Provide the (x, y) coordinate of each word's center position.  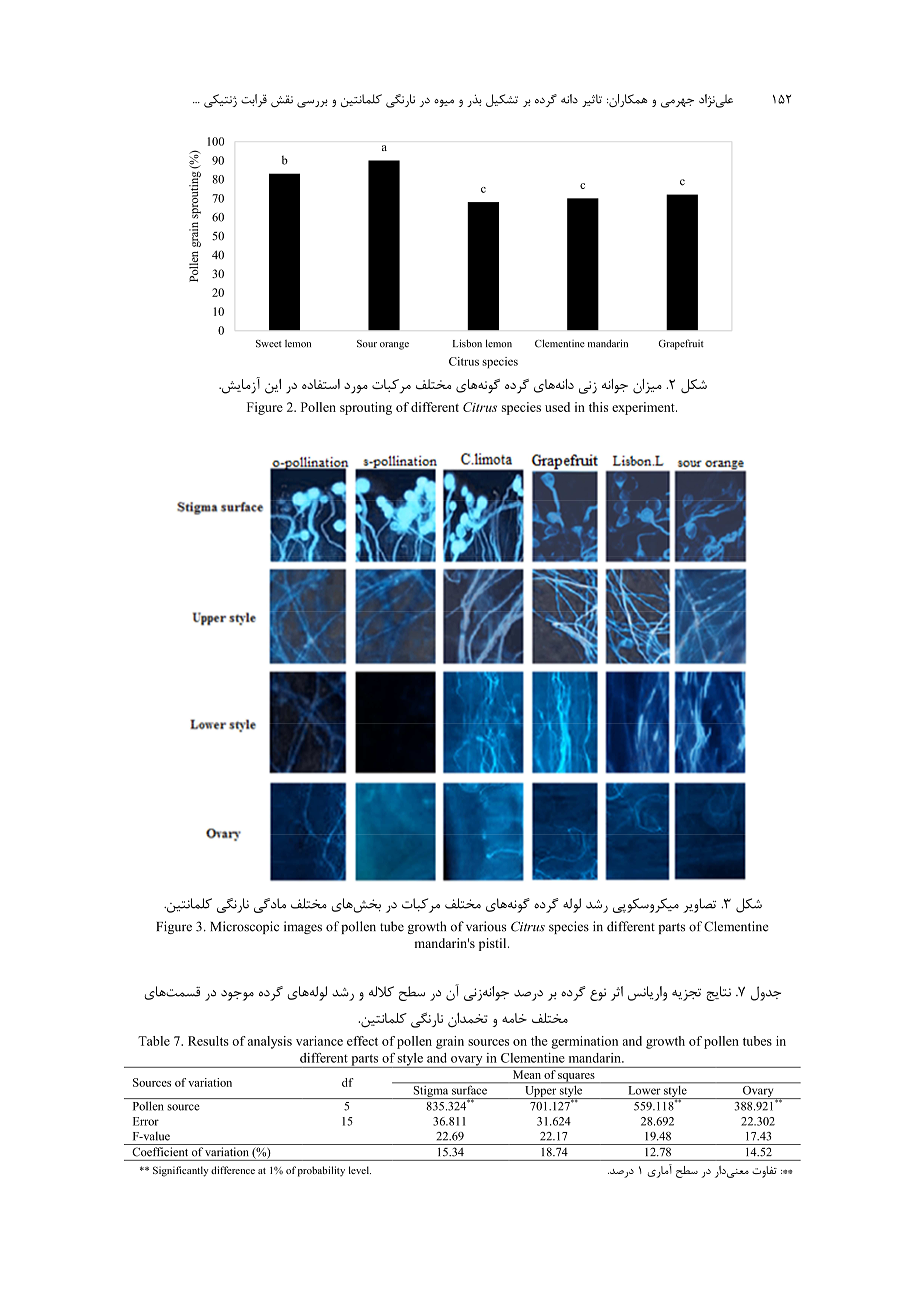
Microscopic (244, 927)
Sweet (269, 344)
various (486, 926)
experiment (644, 408)
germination (584, 1042)
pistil (494, 944)
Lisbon (467, 343)
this (598, 407)
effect (362, 1041)
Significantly (181, 1171)
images (303, 927)
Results (208, 1041)
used (557, 407)
